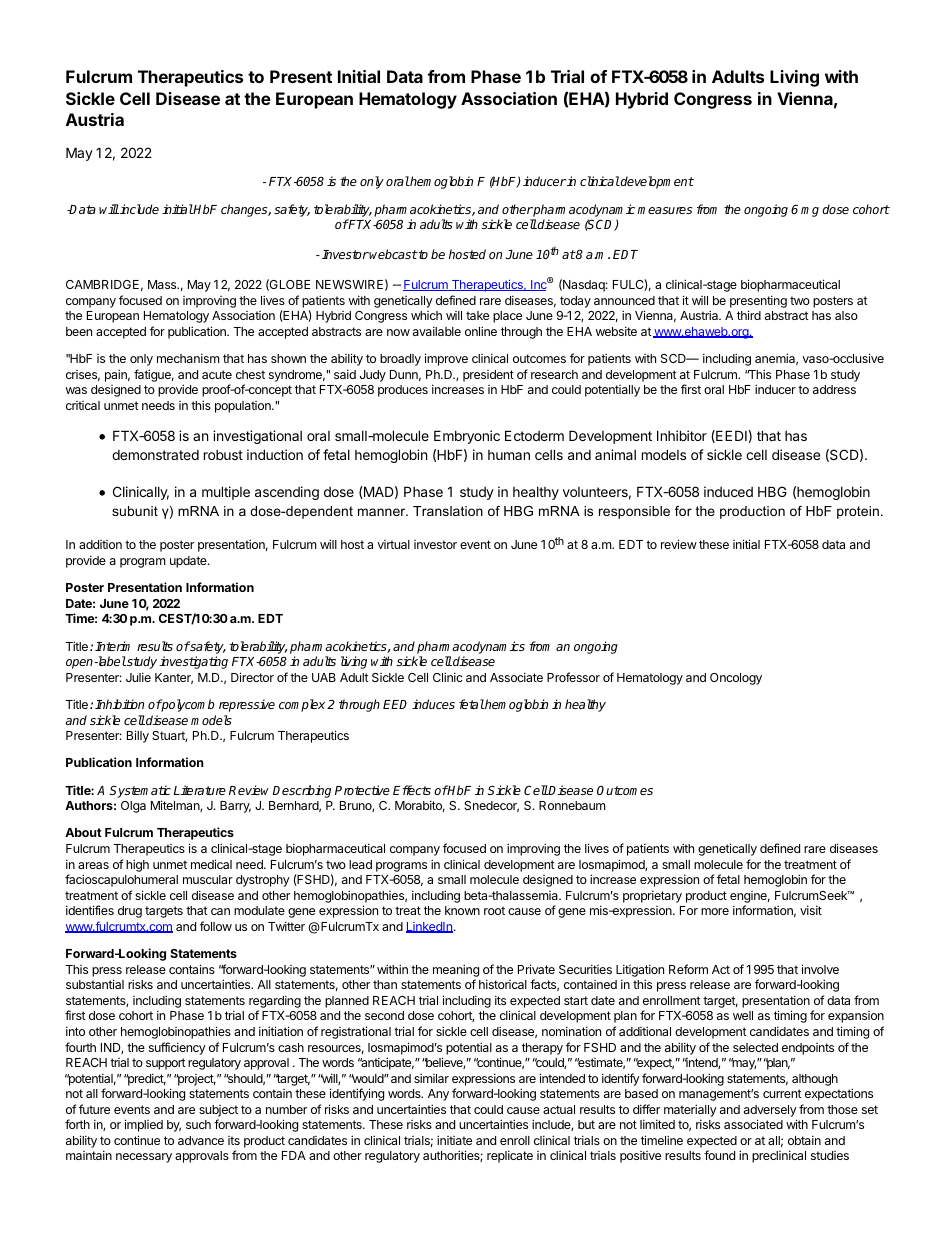 The height and width of the screenshot is (1233, 952). I want to click on implied, so click(144, 1125).
